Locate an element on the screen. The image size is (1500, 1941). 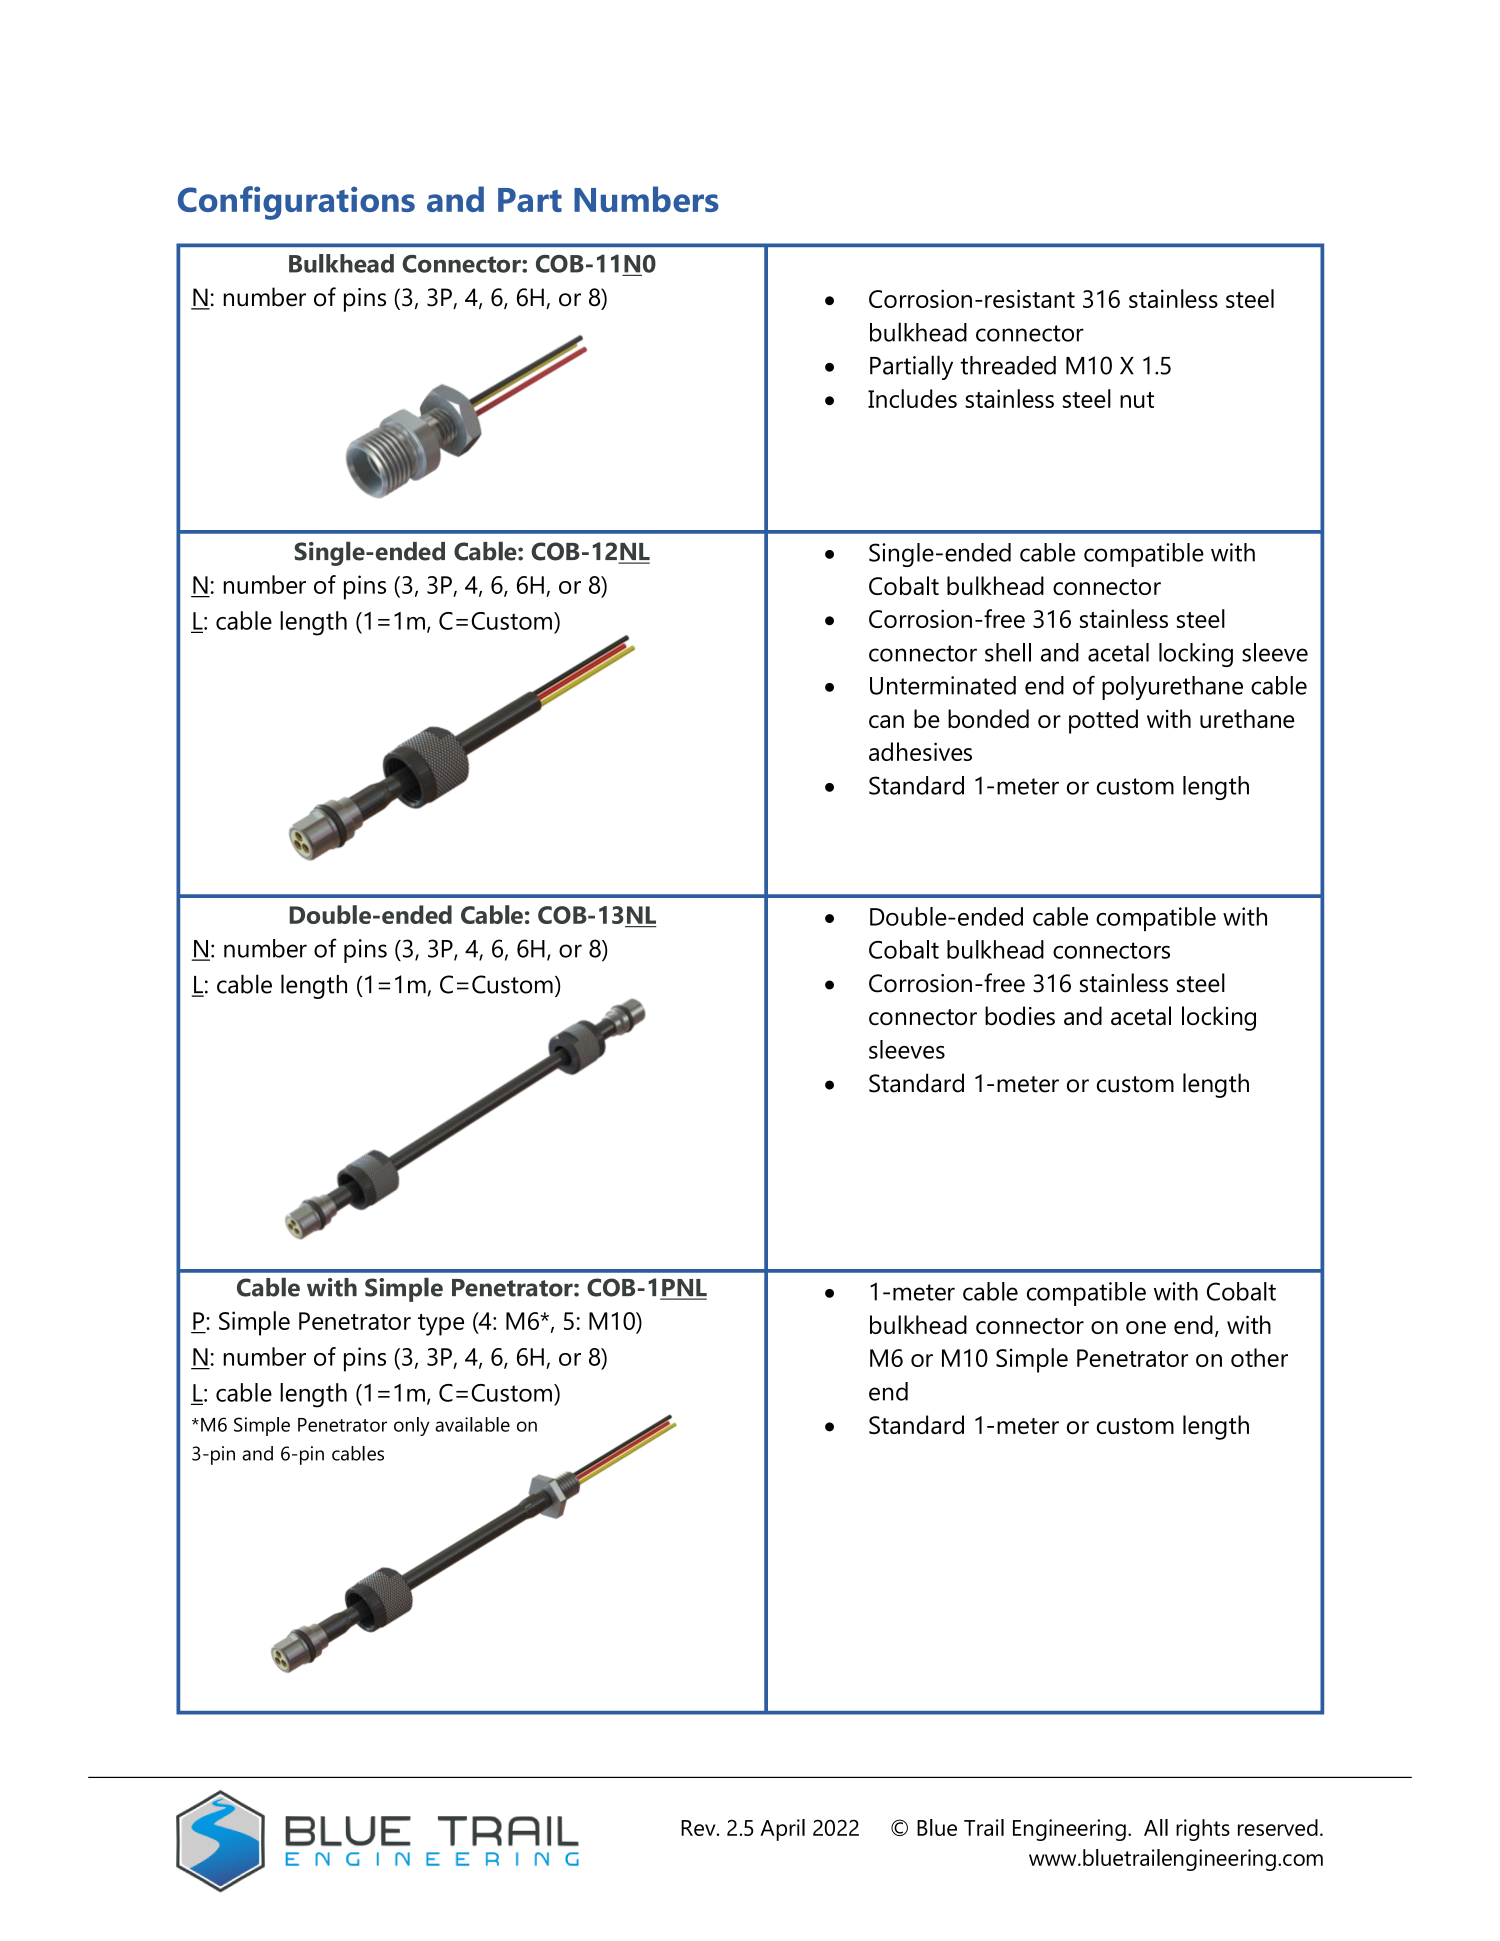
can is located at coordinates (886, 721).
